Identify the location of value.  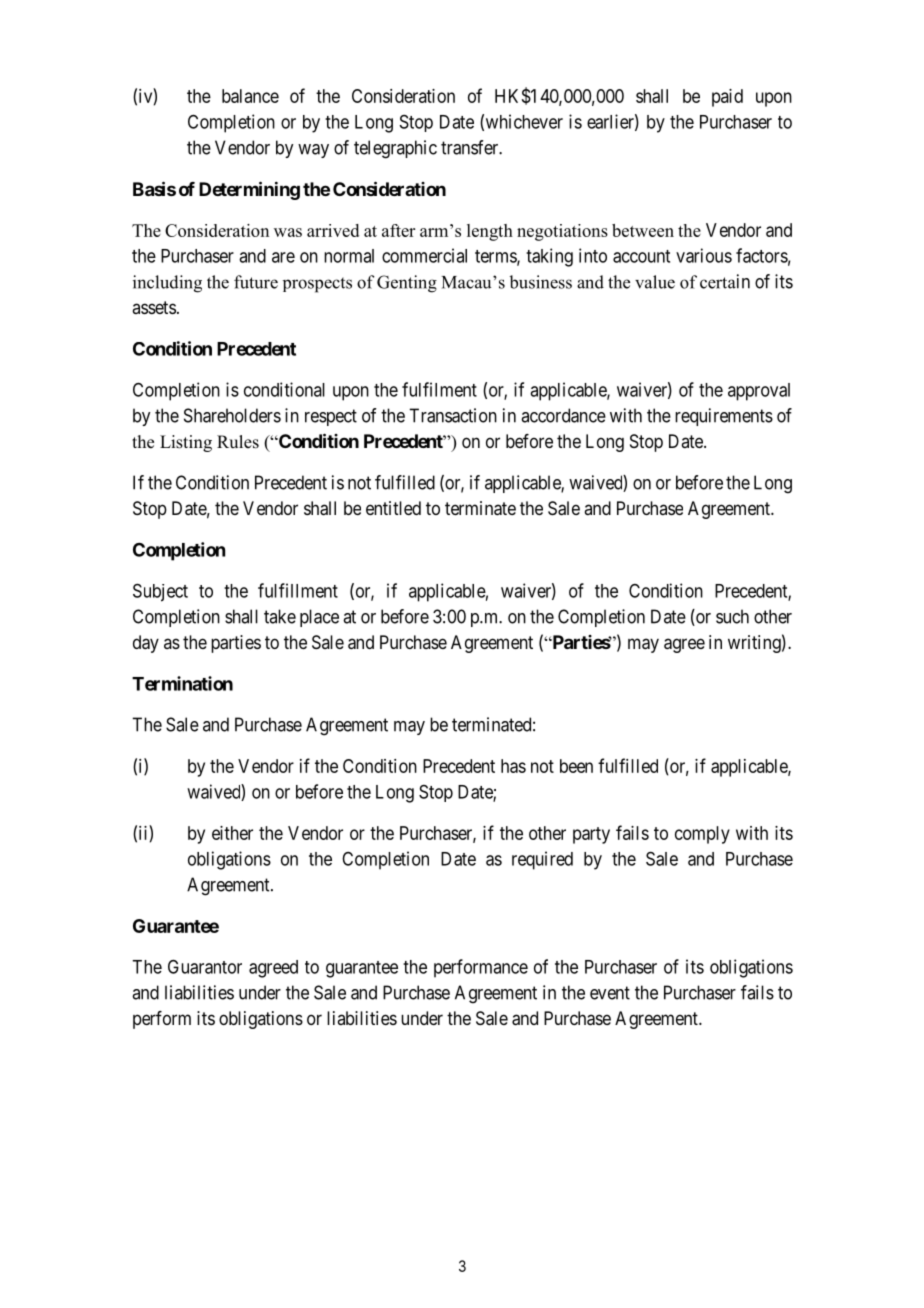
(655, 282).
